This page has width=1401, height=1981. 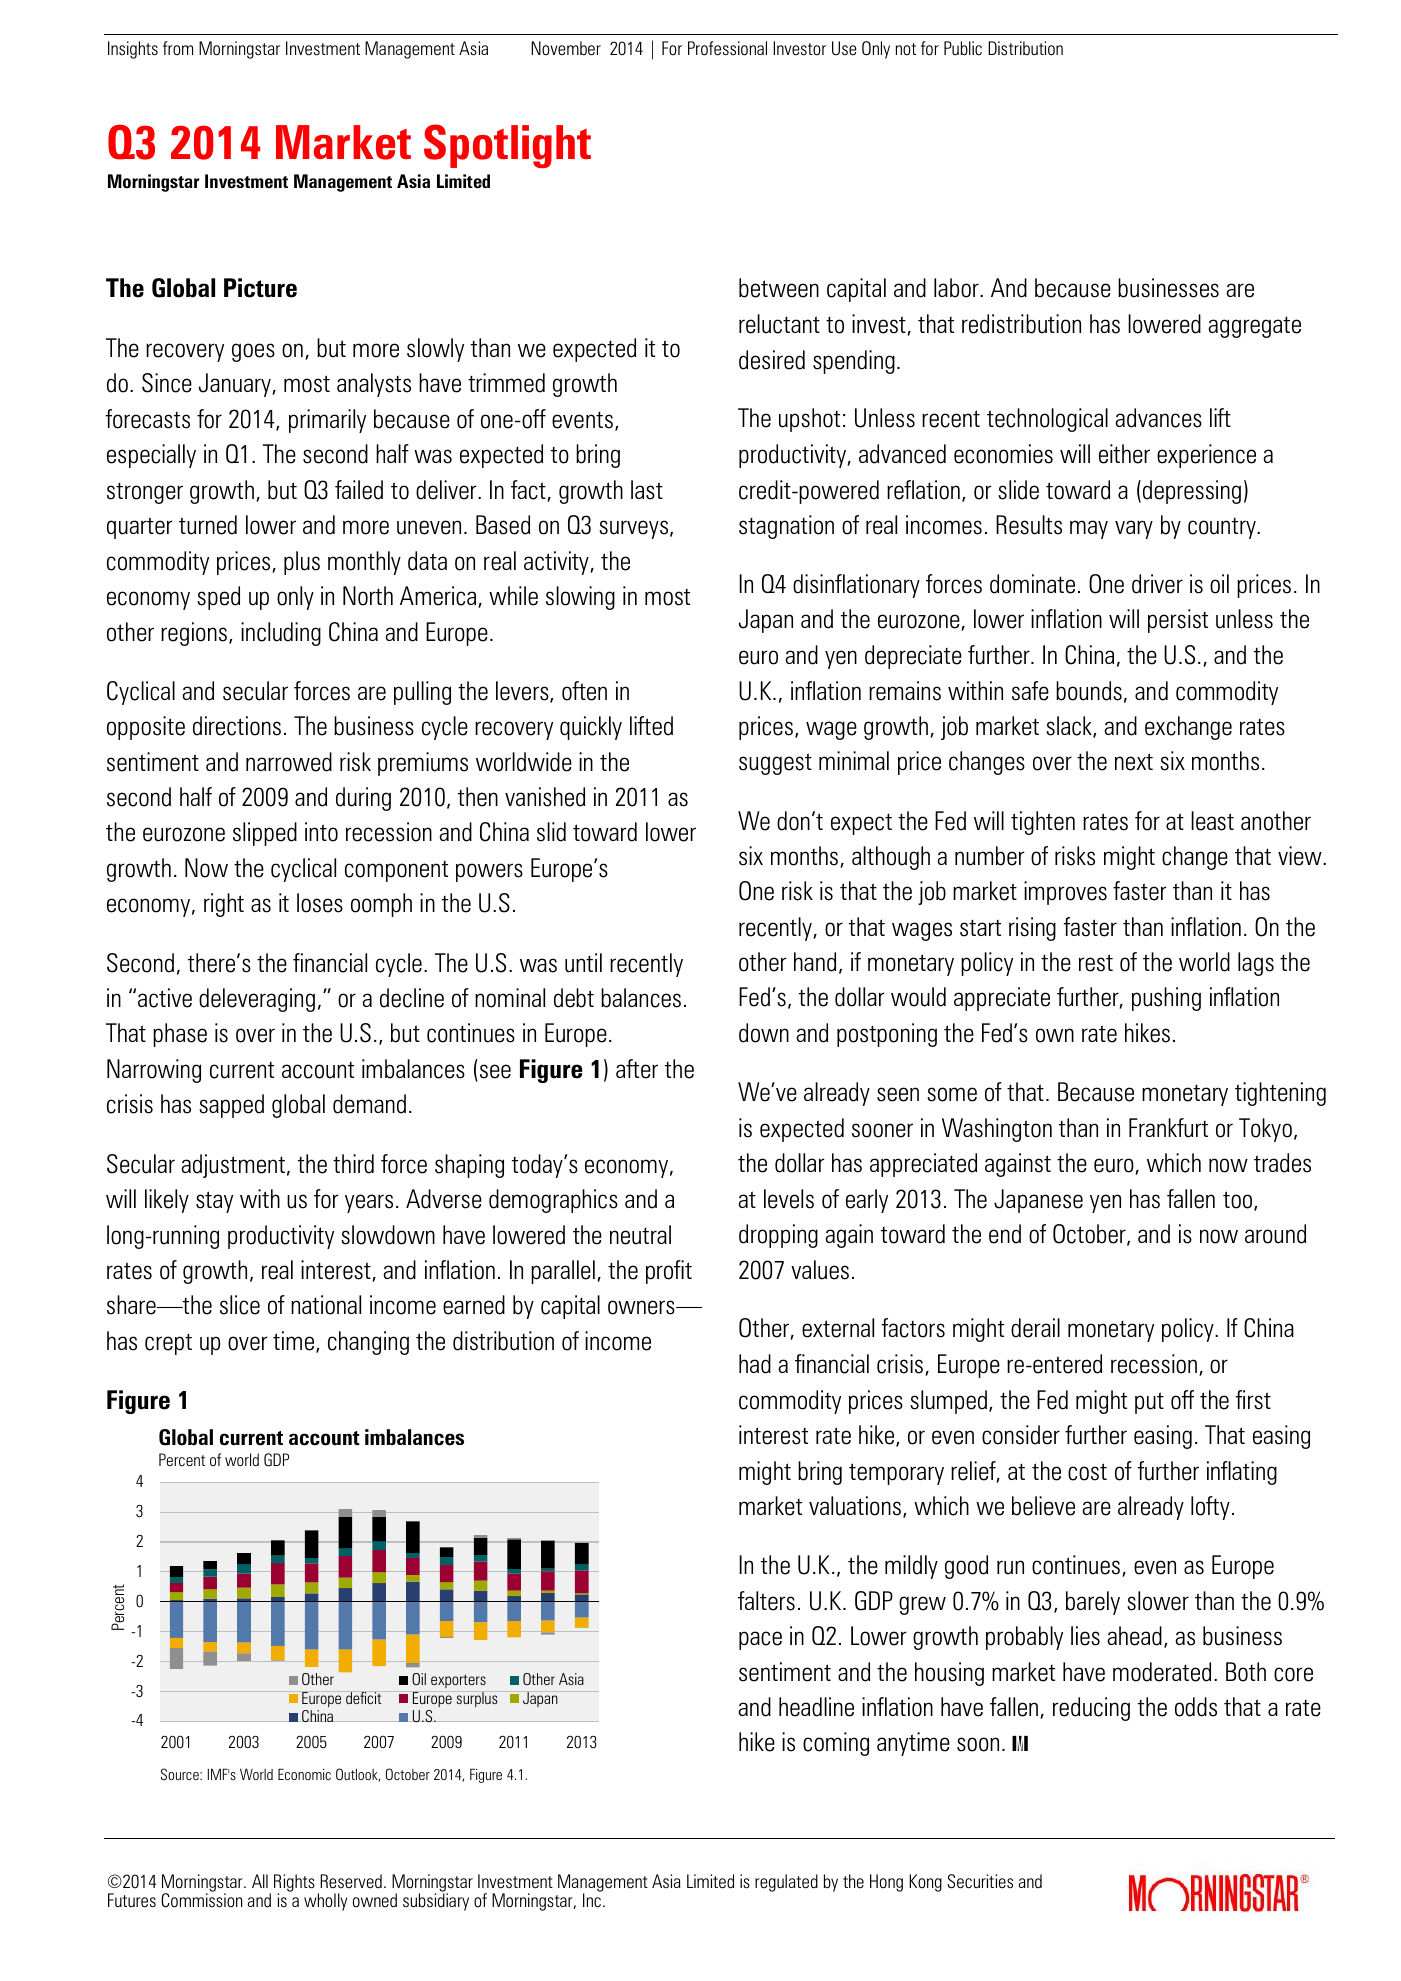 What do you see at coordinates (1239, 1201) in the page?
I see `too` at bounding box center [1239, 1201].
